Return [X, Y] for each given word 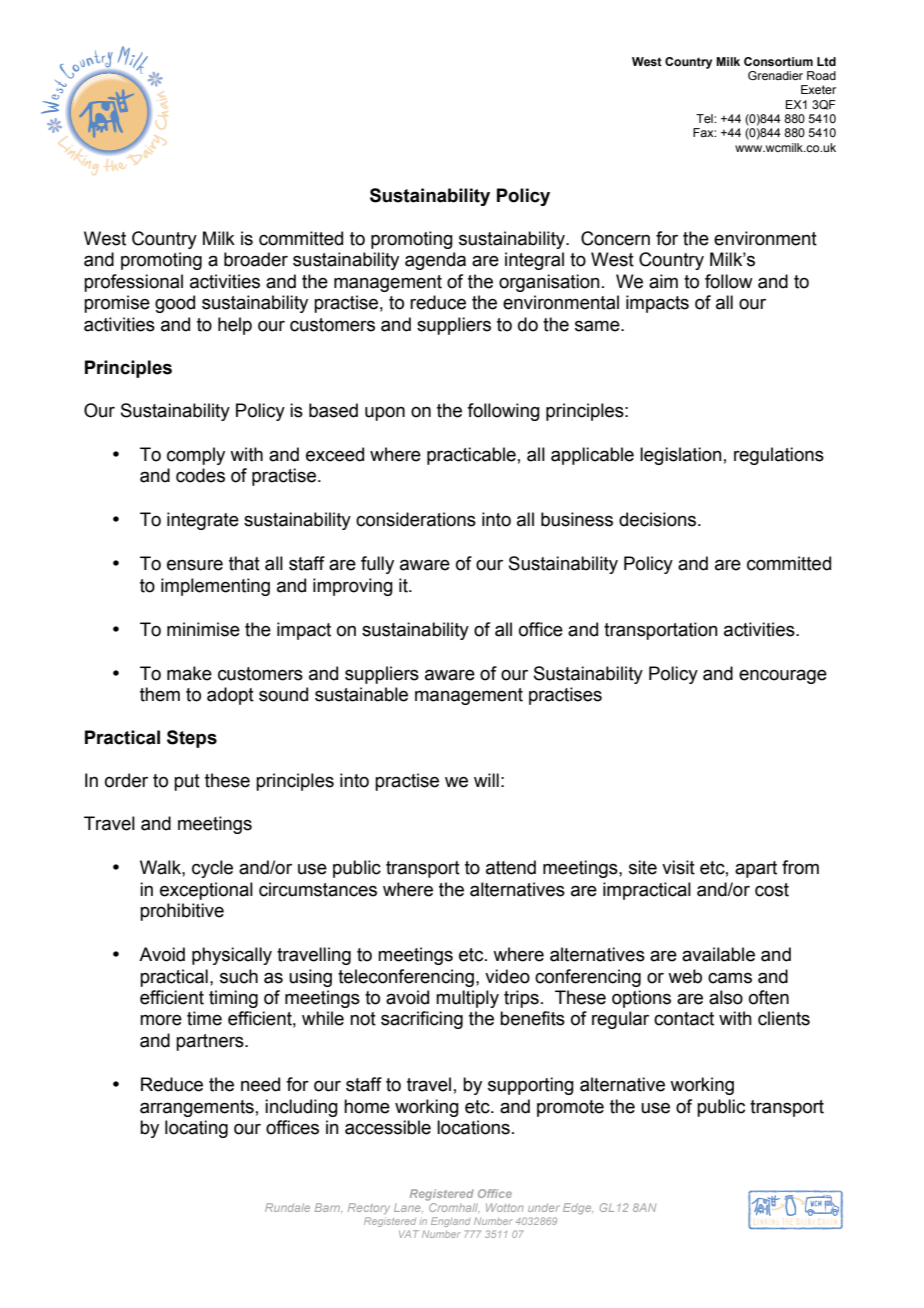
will [486, 780]
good [175, 304]
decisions [657, 519]
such [239, 976]
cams [730, 978]
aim [663, 281]
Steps [192, 739]
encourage [783, 676]
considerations [416, 519]
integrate [203, 521]
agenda [435, 261]
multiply [467, 999]
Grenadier [775, 75]
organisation [549, 283]
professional [133, 283]
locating [196, 1129]
